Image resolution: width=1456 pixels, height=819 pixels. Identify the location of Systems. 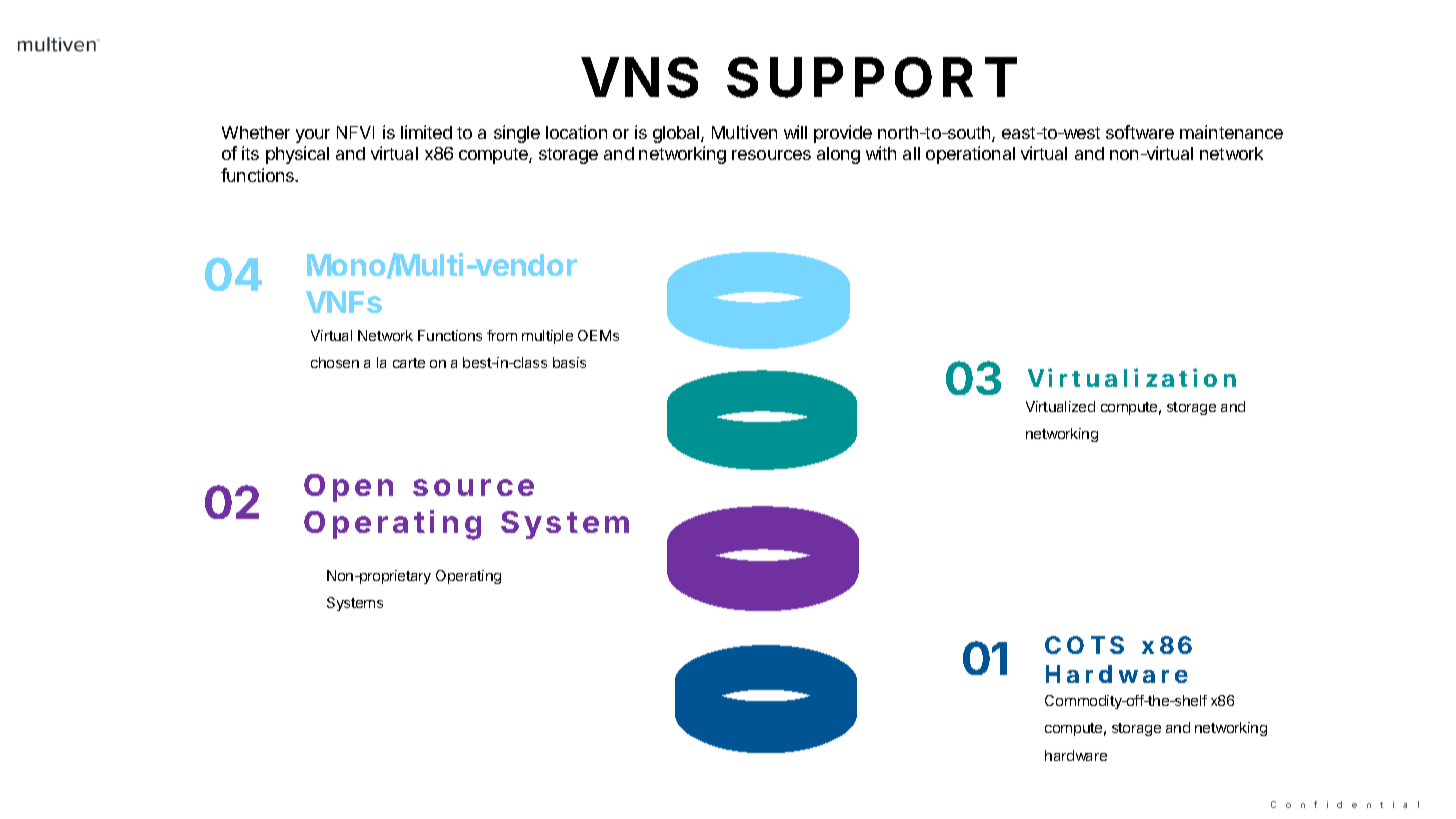
(355, 604).
